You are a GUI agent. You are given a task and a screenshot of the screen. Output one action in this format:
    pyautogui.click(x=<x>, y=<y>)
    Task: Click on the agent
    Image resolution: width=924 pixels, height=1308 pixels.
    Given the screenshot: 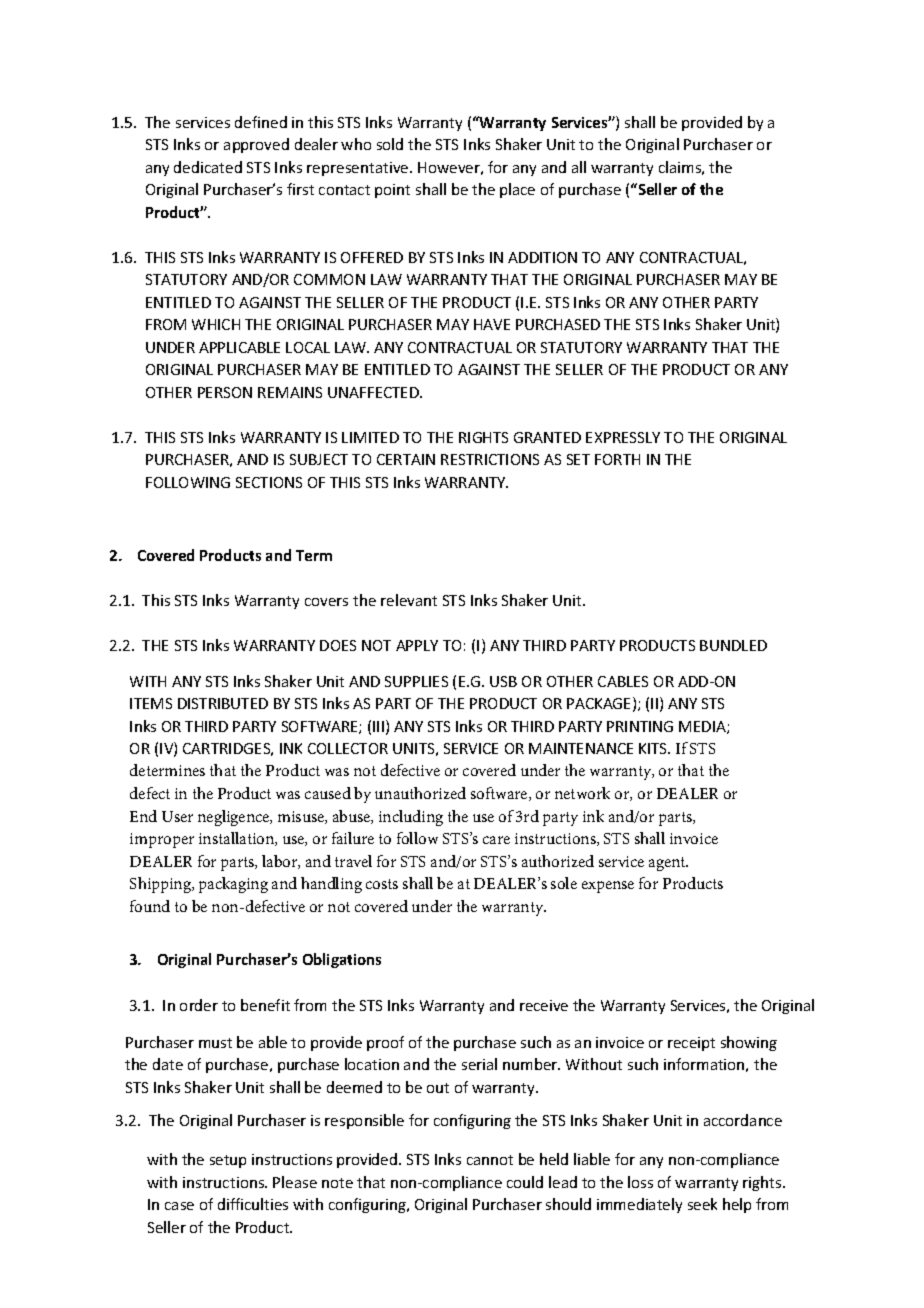 What is the action you would take?
    pyautogui.click(x=668, y=864)
